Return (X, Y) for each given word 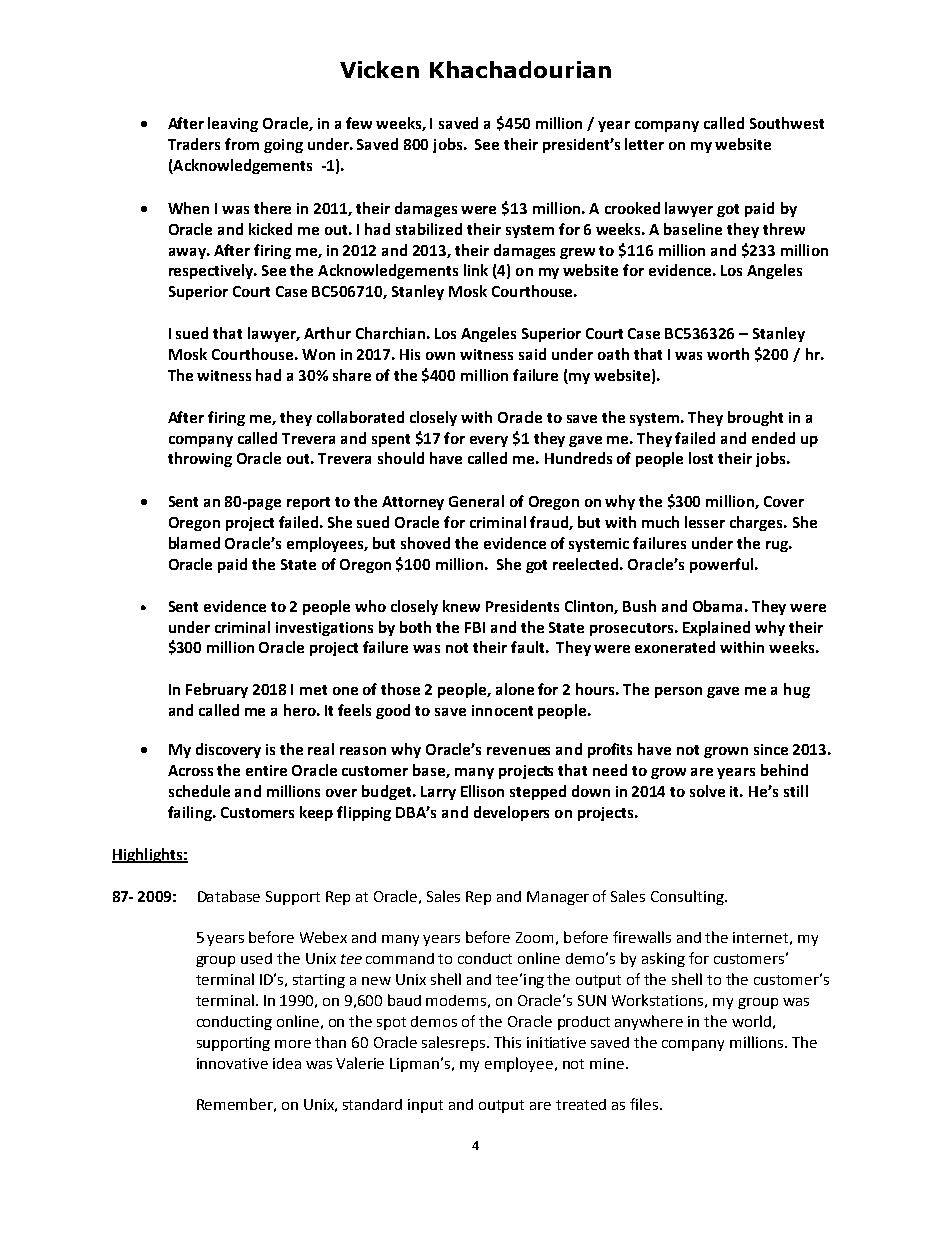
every (489, 441)
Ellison (482, 791)
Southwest (787, 123)
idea (287, 1063)
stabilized (429, 229)
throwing (200, 459)
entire (266, 770)
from (242, 144)
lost (701, 458)
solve (707, 791)
